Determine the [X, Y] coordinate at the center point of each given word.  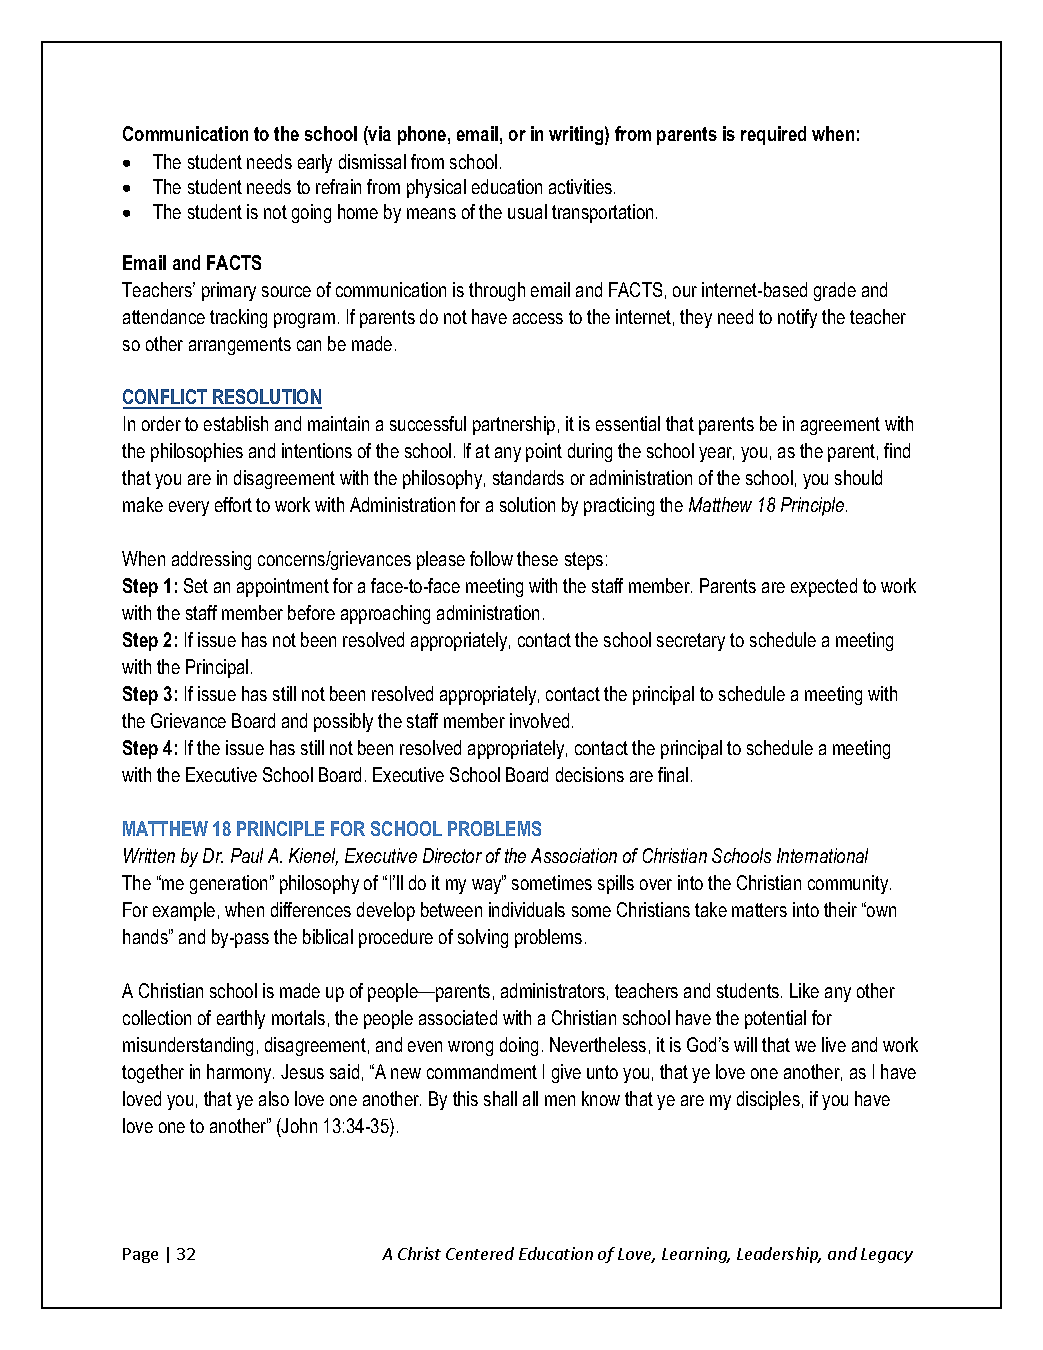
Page [140, 1255]
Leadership [779, 1255]
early [315, 163]
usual [527, 211]
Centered [480, 1253]
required [773, 135]
